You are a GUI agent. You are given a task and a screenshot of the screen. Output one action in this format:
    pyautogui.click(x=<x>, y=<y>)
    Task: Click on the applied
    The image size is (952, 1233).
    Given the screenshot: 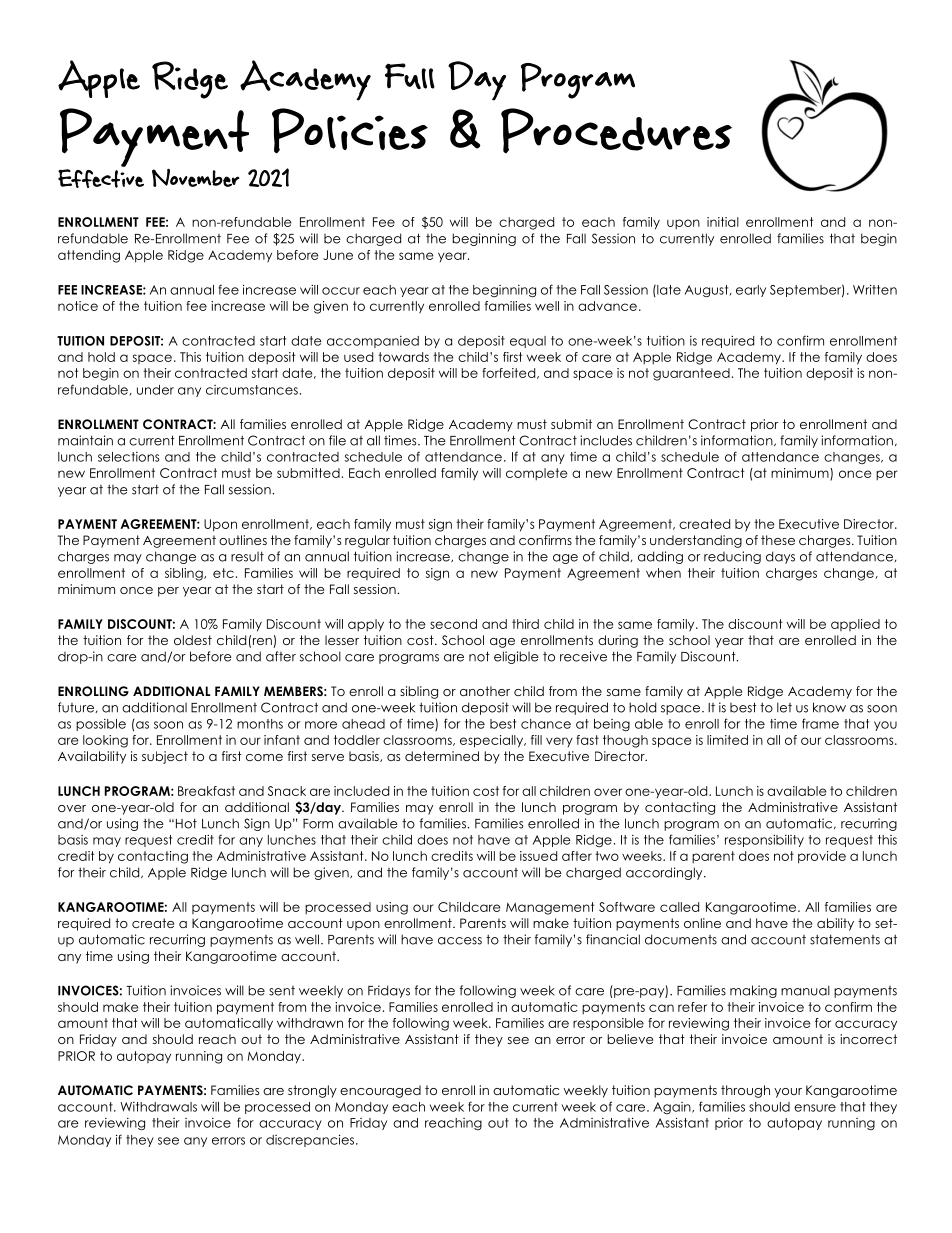 What is the action you would take?
    pyautogui.click(x=855, y=625)
